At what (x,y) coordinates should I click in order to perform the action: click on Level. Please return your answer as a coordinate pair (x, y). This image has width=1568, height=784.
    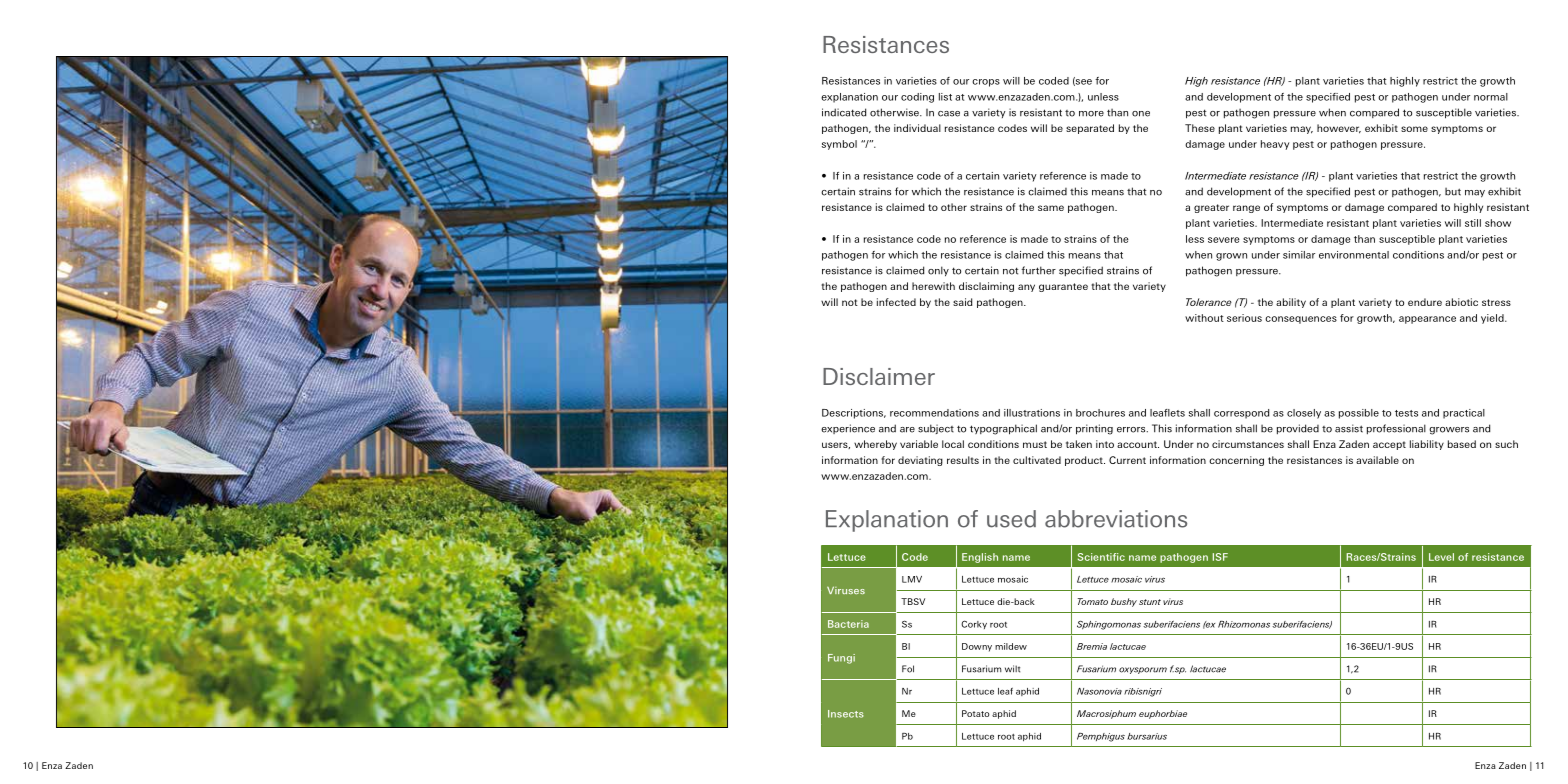
    Looking at the image, I should click on (1441, 557).
